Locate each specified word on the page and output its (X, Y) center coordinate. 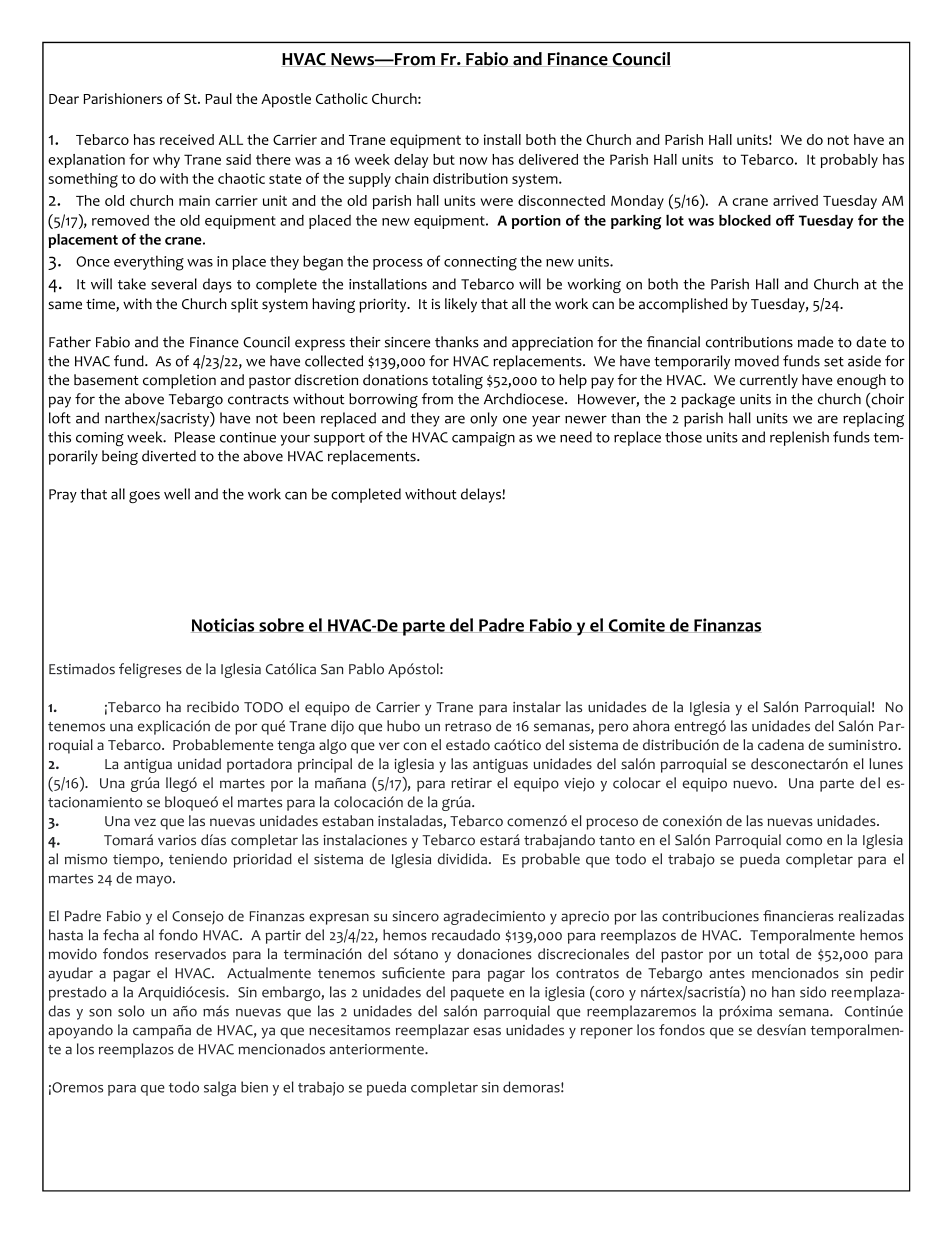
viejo (579, 785)
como (804, 841)
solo (131, 1011)
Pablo (366, 669)
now (474, 161)
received (187, 139)
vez (145, 822)
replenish (799, 438)
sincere (407, 342)
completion (179, 381)
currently (769, 381)
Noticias (224, 625)
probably (849, 161)
